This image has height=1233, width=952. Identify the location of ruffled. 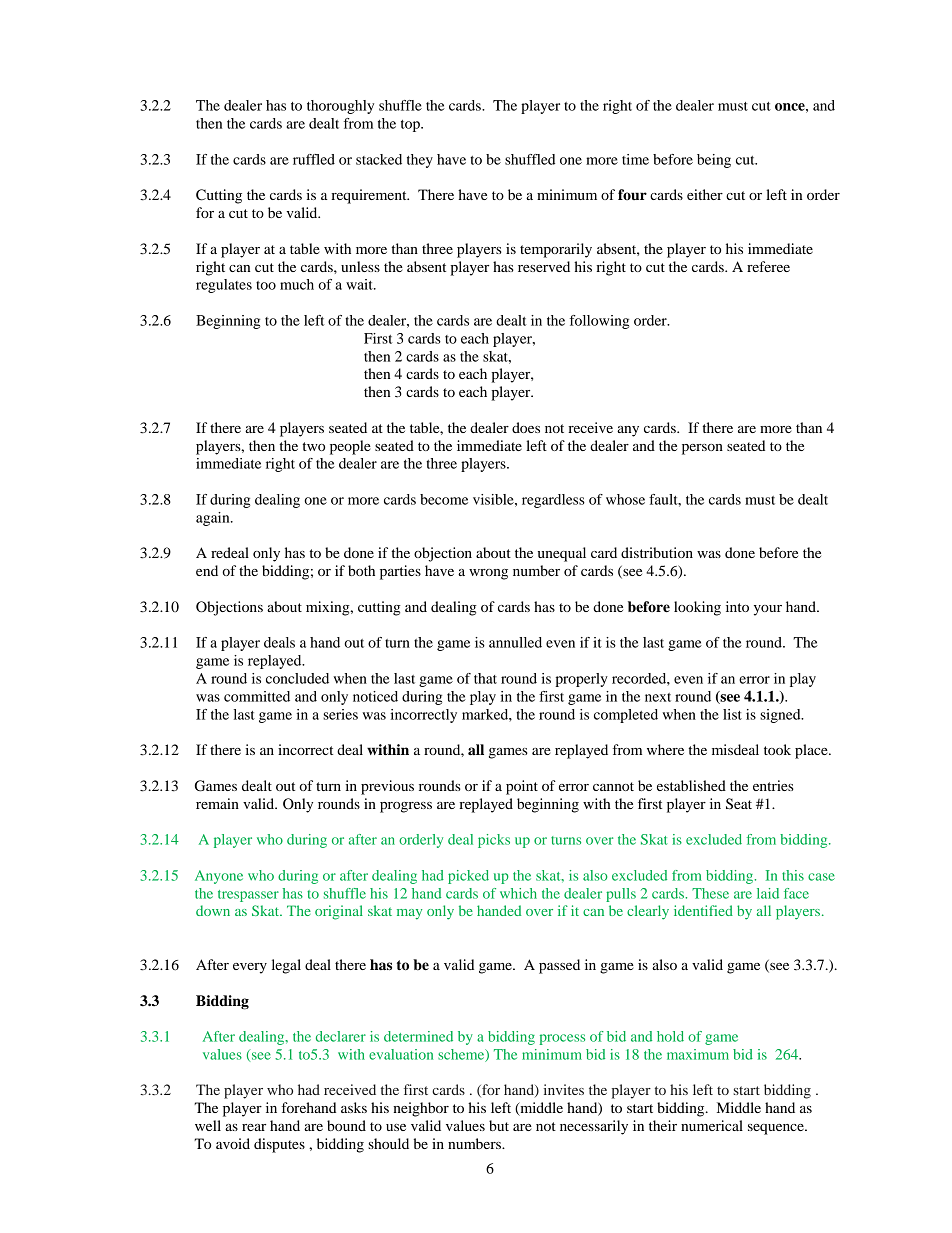
(314, 159).
